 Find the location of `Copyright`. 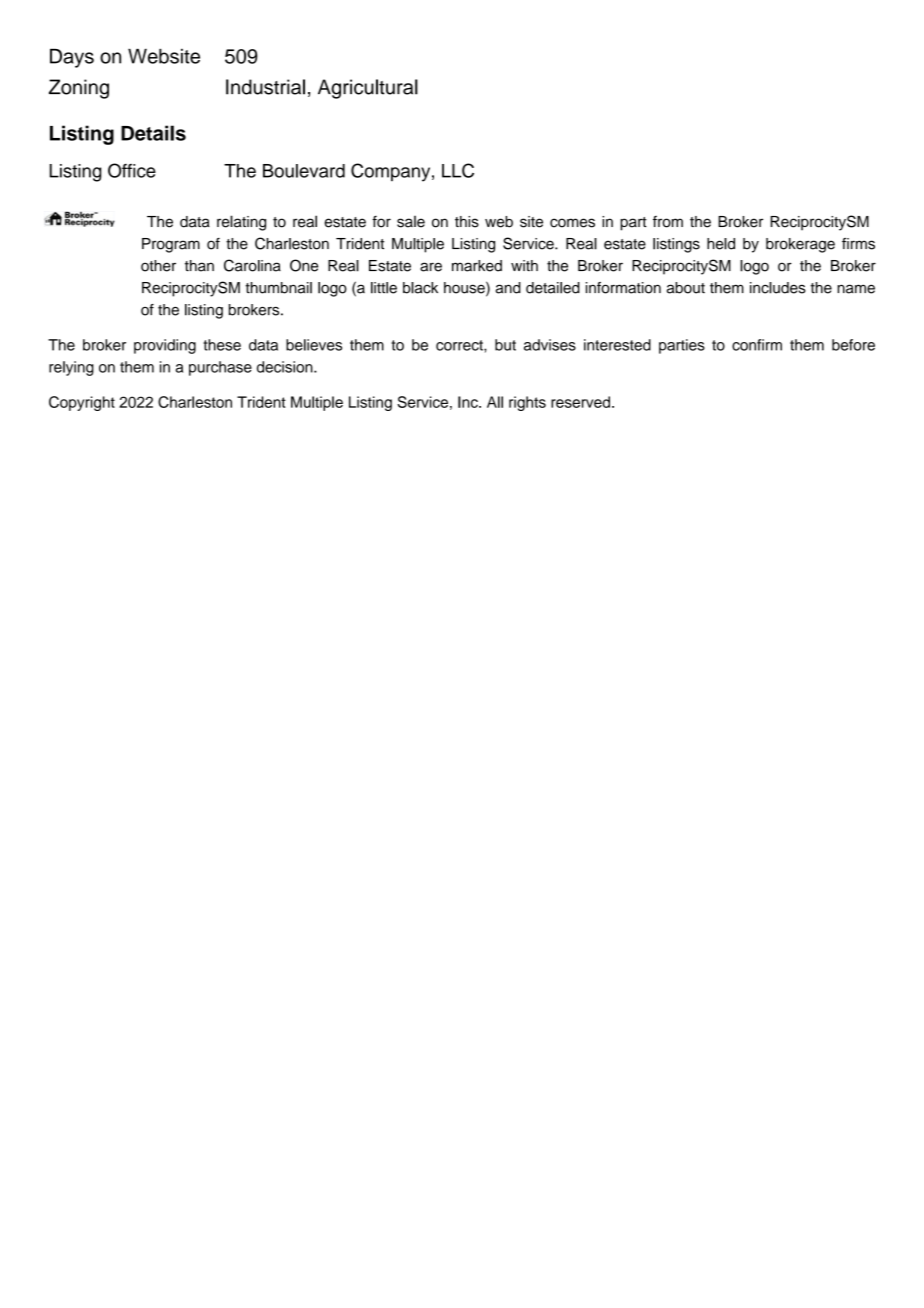

Copyright is located at coordinates (82, 403).
